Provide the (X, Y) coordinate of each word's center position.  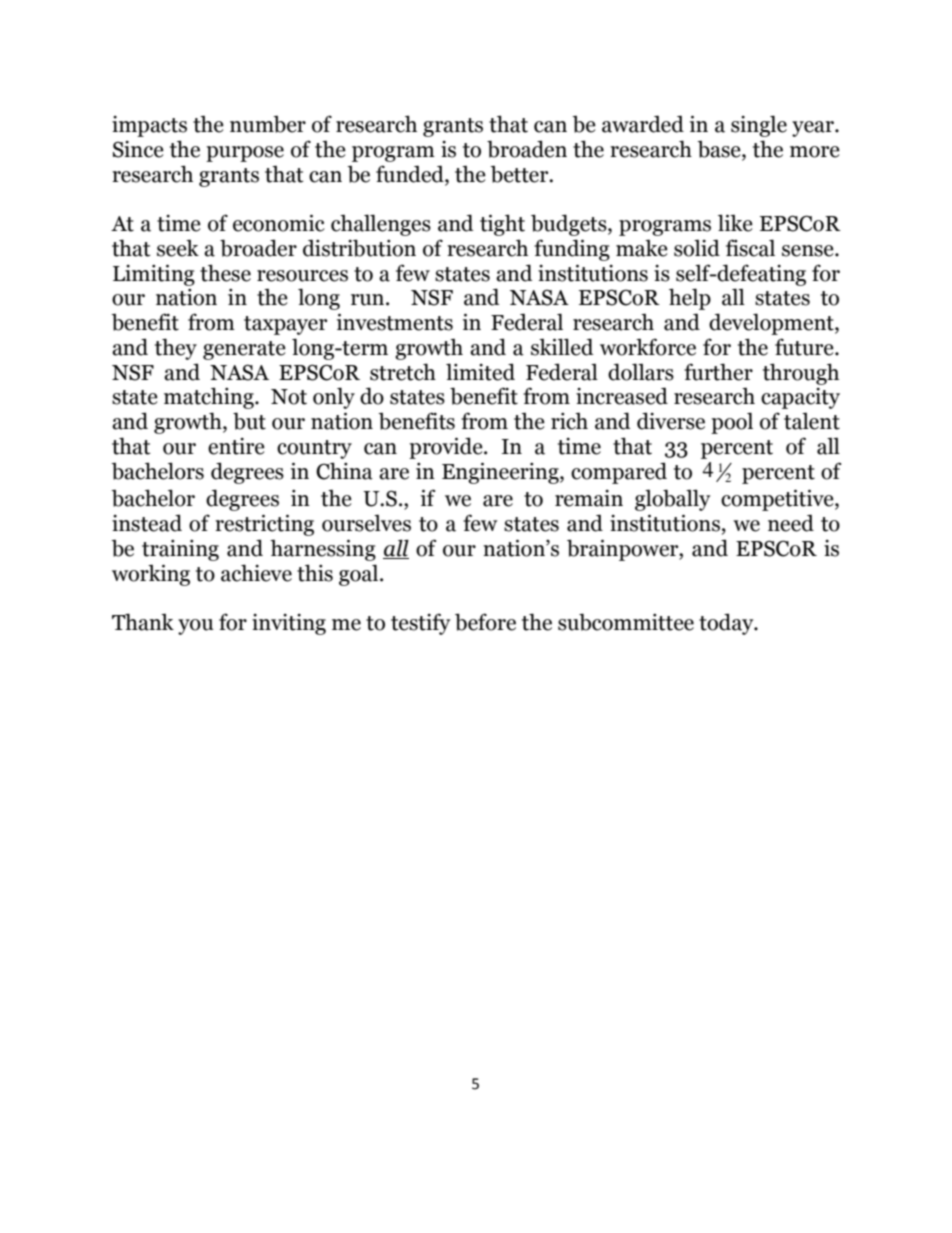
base (720, 150)
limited (480, 372)
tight (502, 225)
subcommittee (626, 622)
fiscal (750, 248)
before (485, 622)
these (225, 273)
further (718, 372)
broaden (527, 149)
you (196, 627)
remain (589, 498)
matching (210, 398)
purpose (245, 154)
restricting (264, 525)
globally (672, 500)
